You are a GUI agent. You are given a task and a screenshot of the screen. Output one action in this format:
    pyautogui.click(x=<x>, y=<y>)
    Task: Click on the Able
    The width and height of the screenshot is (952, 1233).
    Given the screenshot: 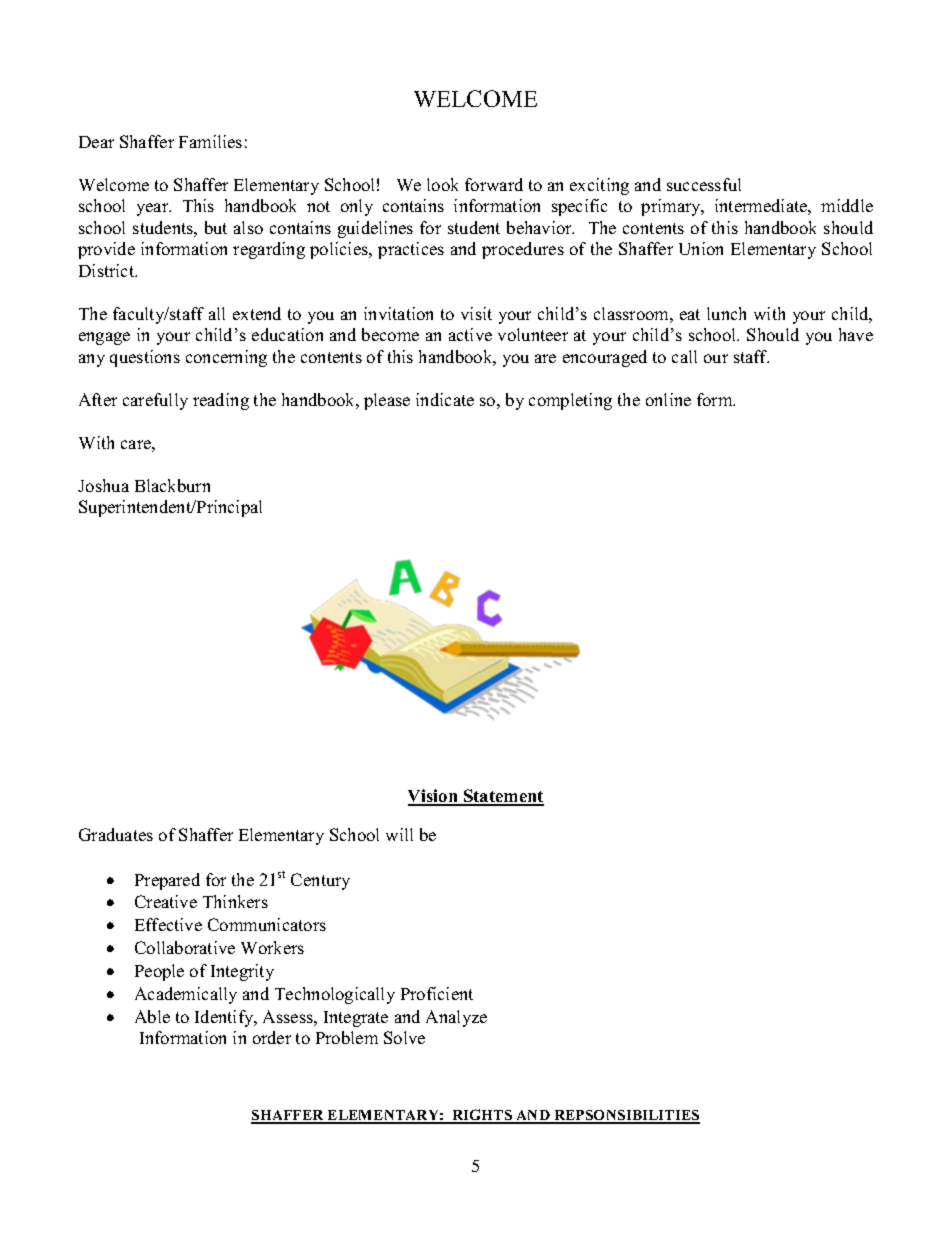 What is the action you would take?
    pyautogui.click(x=152, y=1016)
